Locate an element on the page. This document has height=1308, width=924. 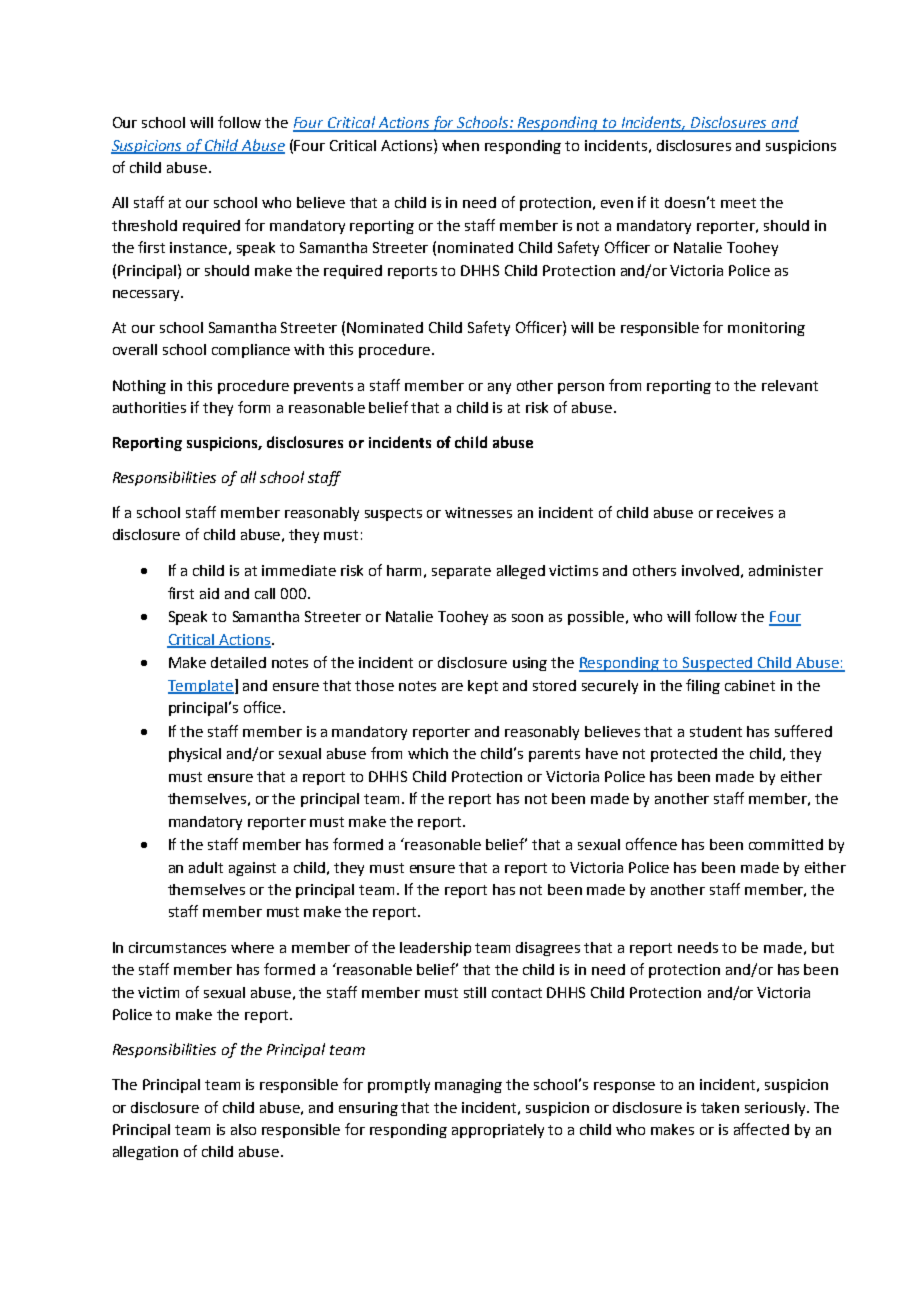
affected is located at coordinates (761, 1129).
